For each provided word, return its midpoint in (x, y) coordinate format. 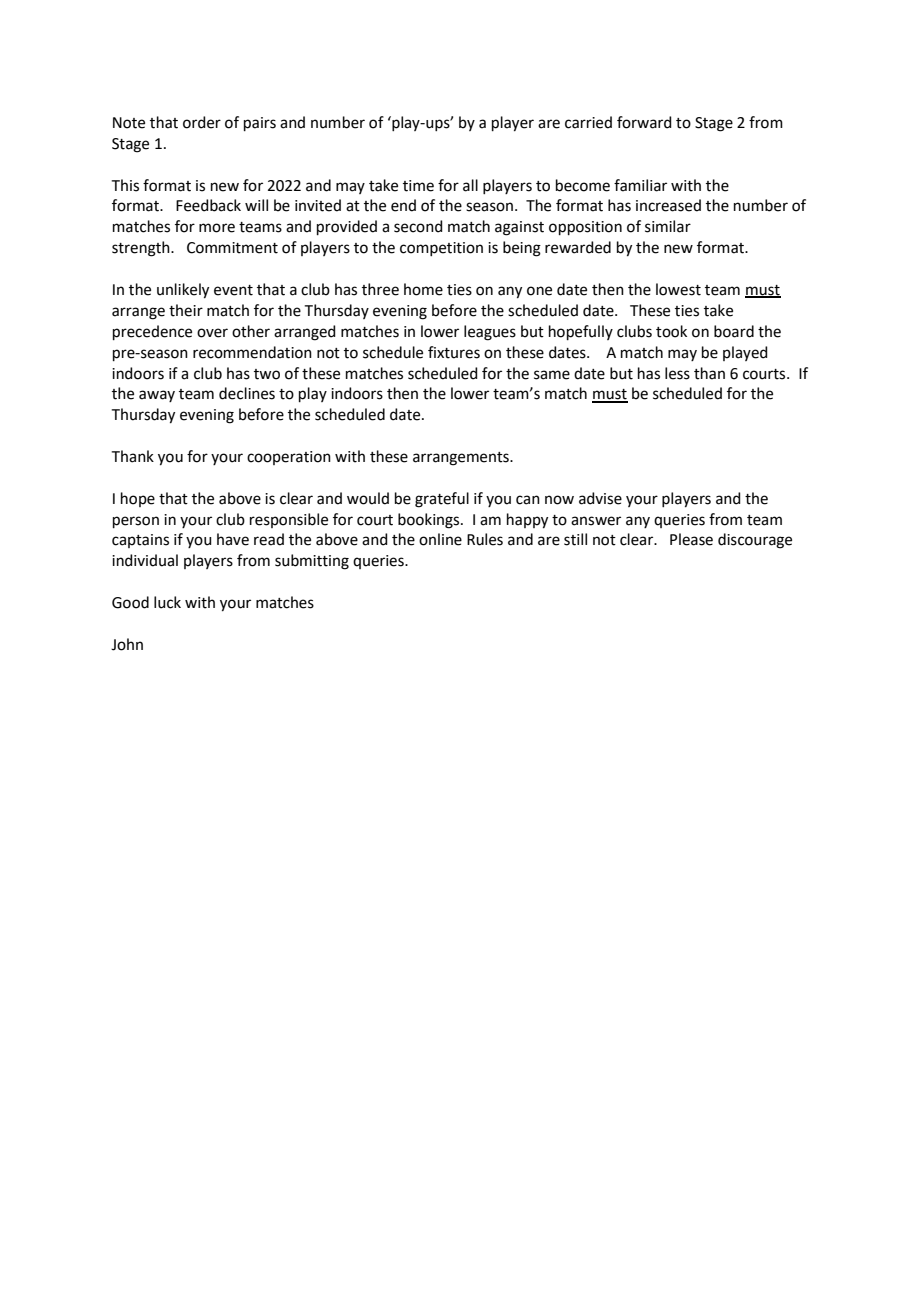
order (202, 122)
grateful (442, 500)
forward (644, 122)
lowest (678, 289)
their (186, 310)
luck (167, 602)
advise (600, 498)
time (418, 186)
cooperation (289, 458)
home (423, 289)
